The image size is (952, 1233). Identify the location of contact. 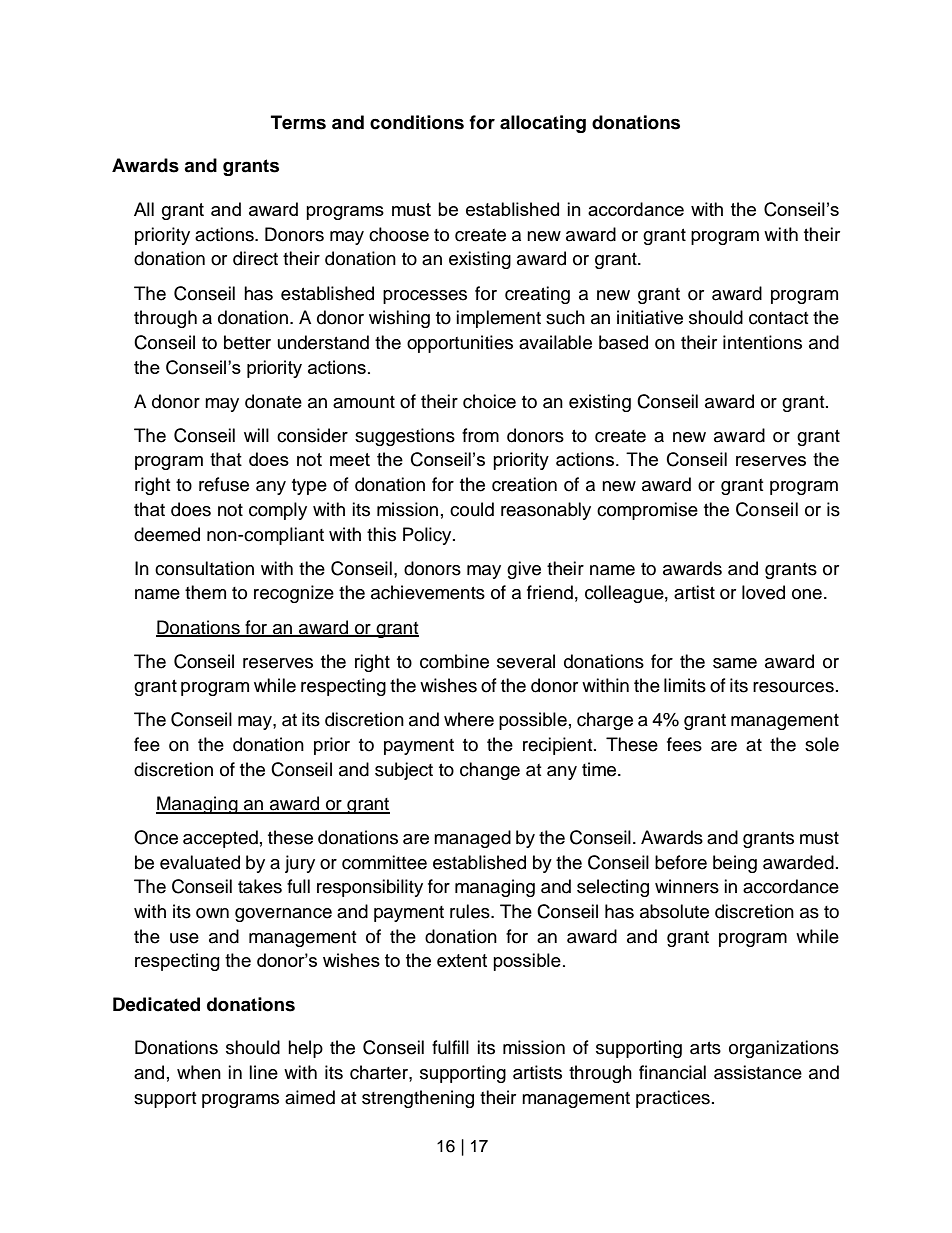
(778, 318).
